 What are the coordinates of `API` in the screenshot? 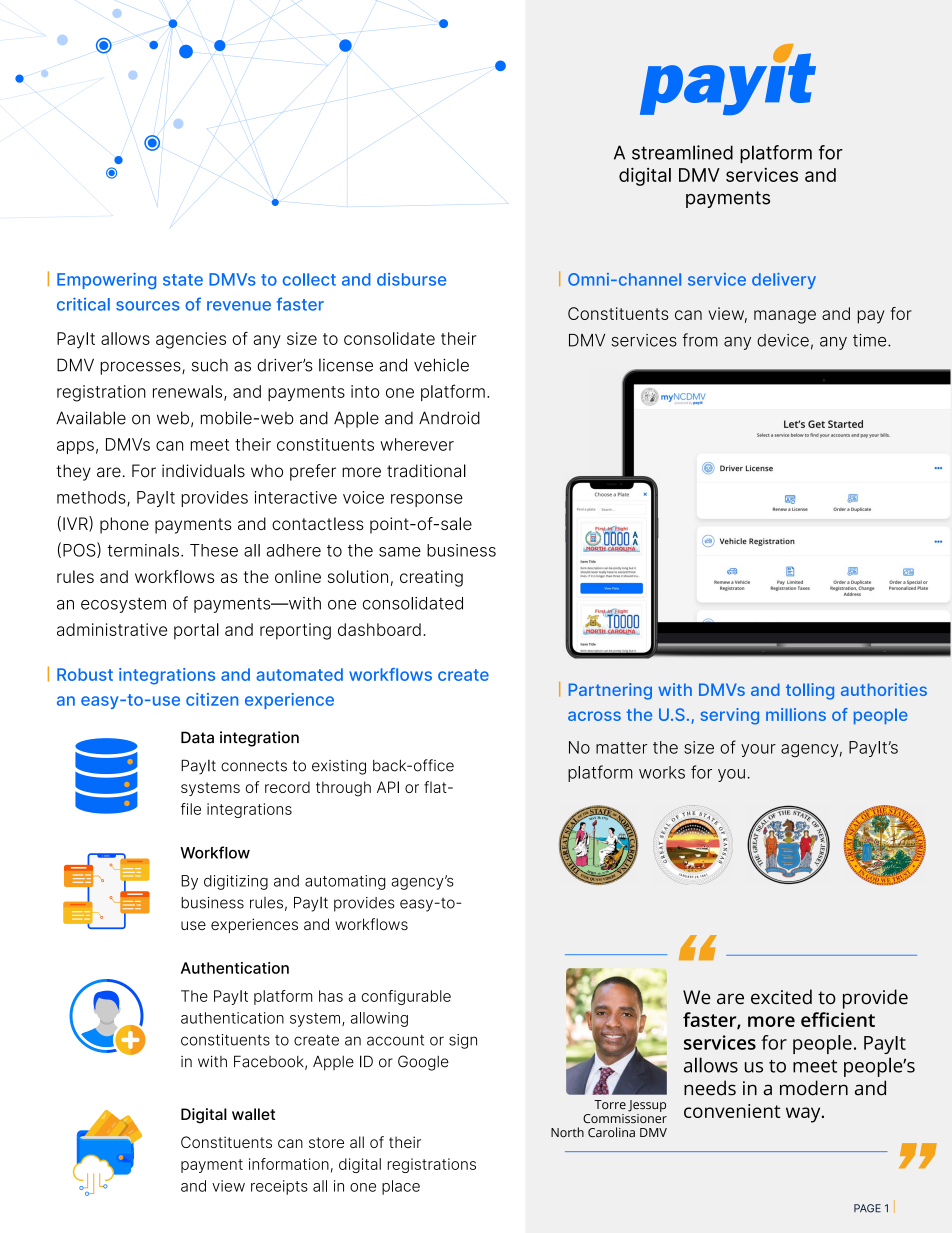 It's located at (388, 787).
